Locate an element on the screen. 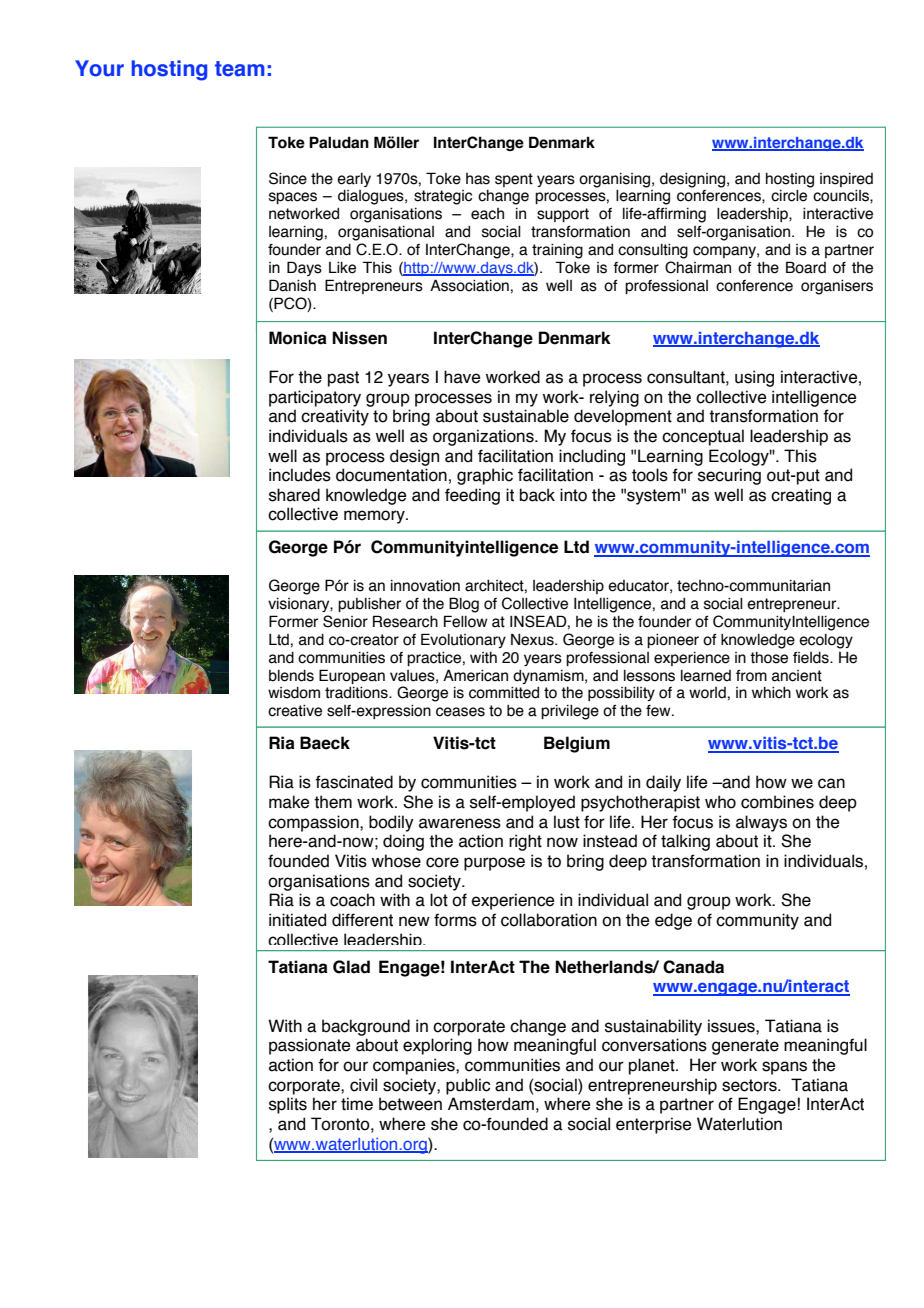 This screenshot has height=1308, width=924. has is located at coordinates (478, 179).
